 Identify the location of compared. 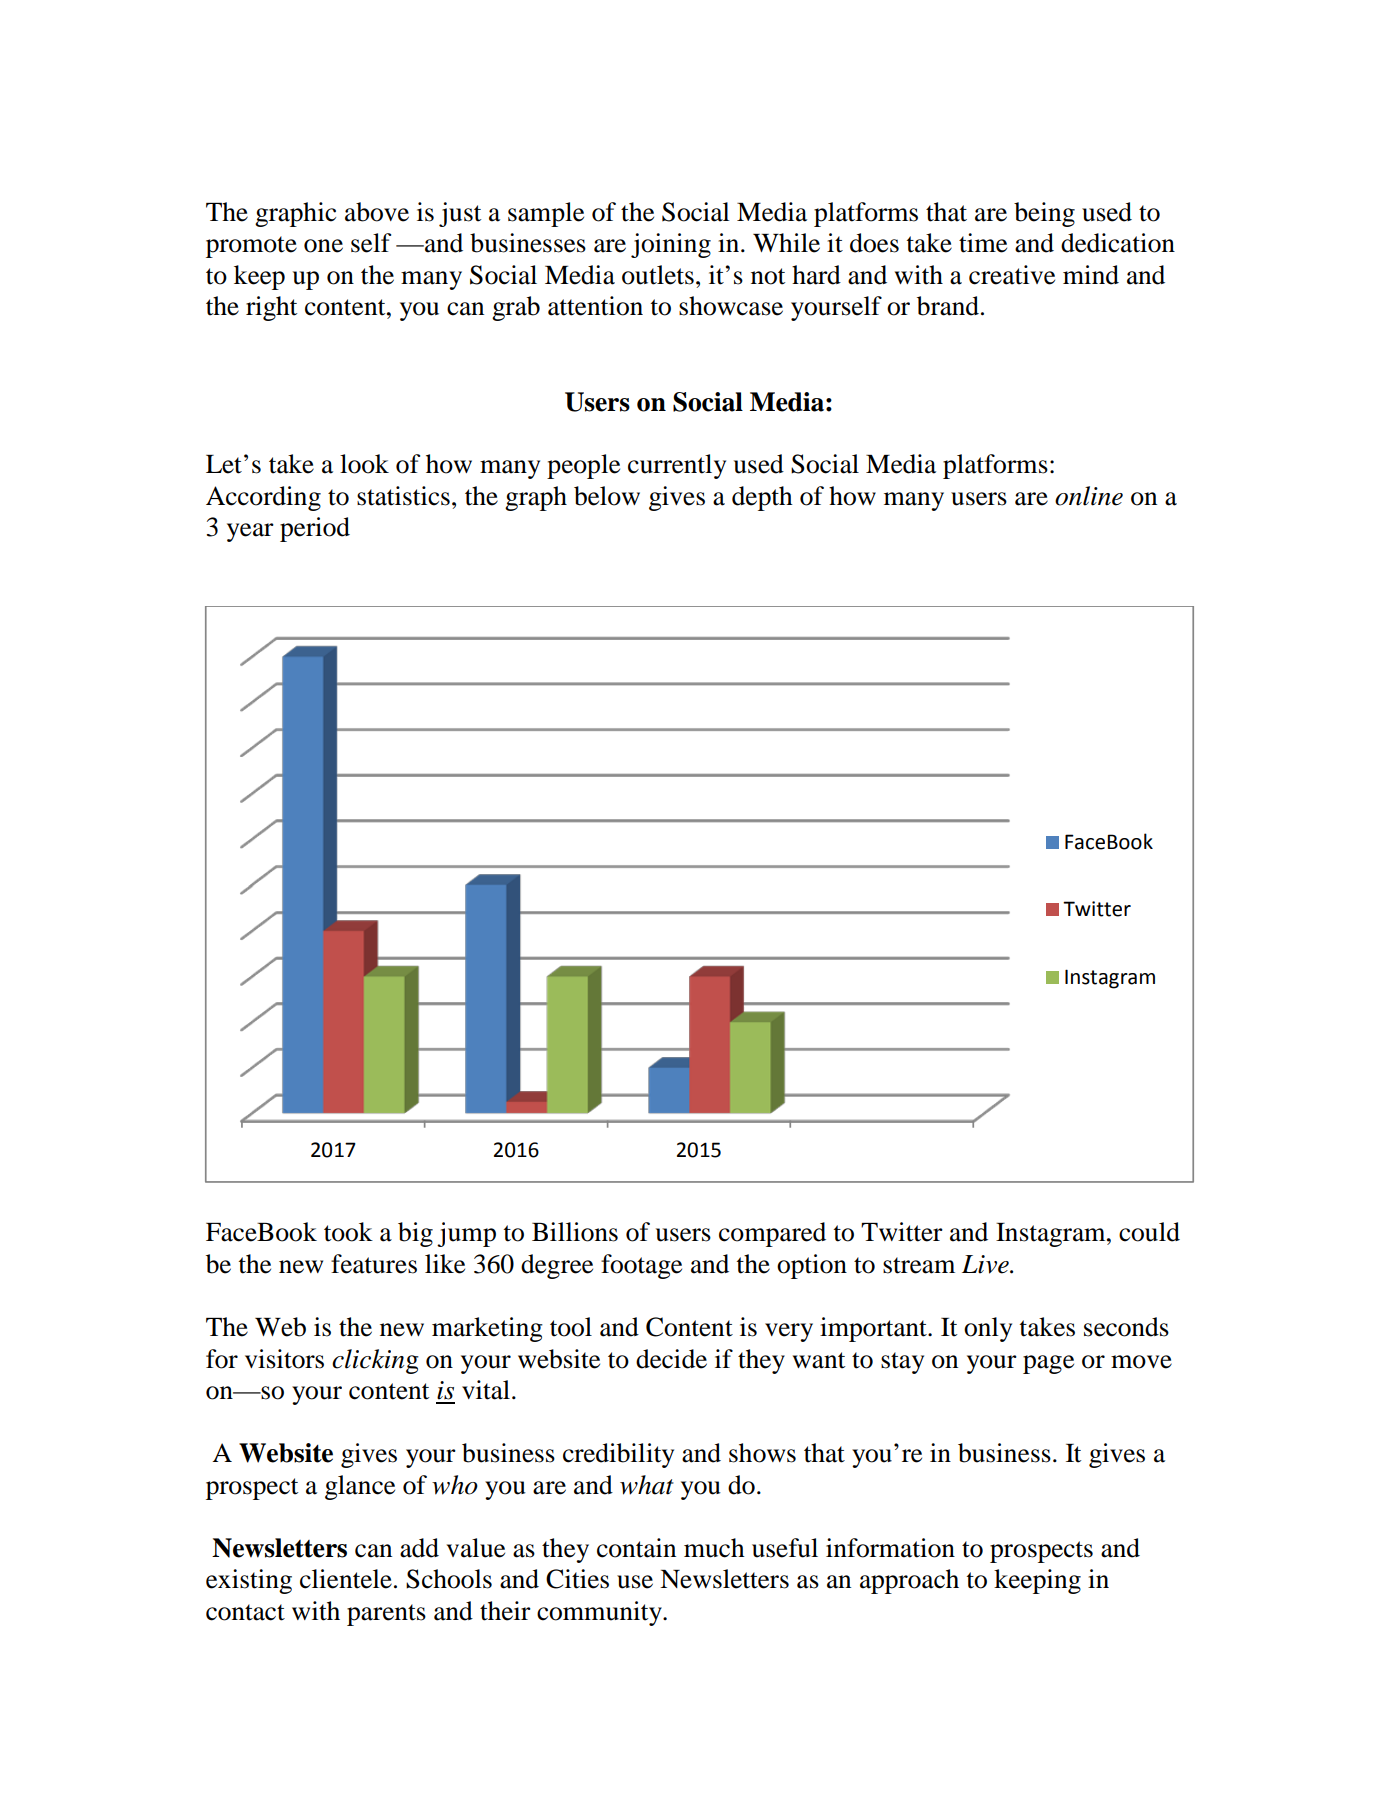
(772, 1234).
